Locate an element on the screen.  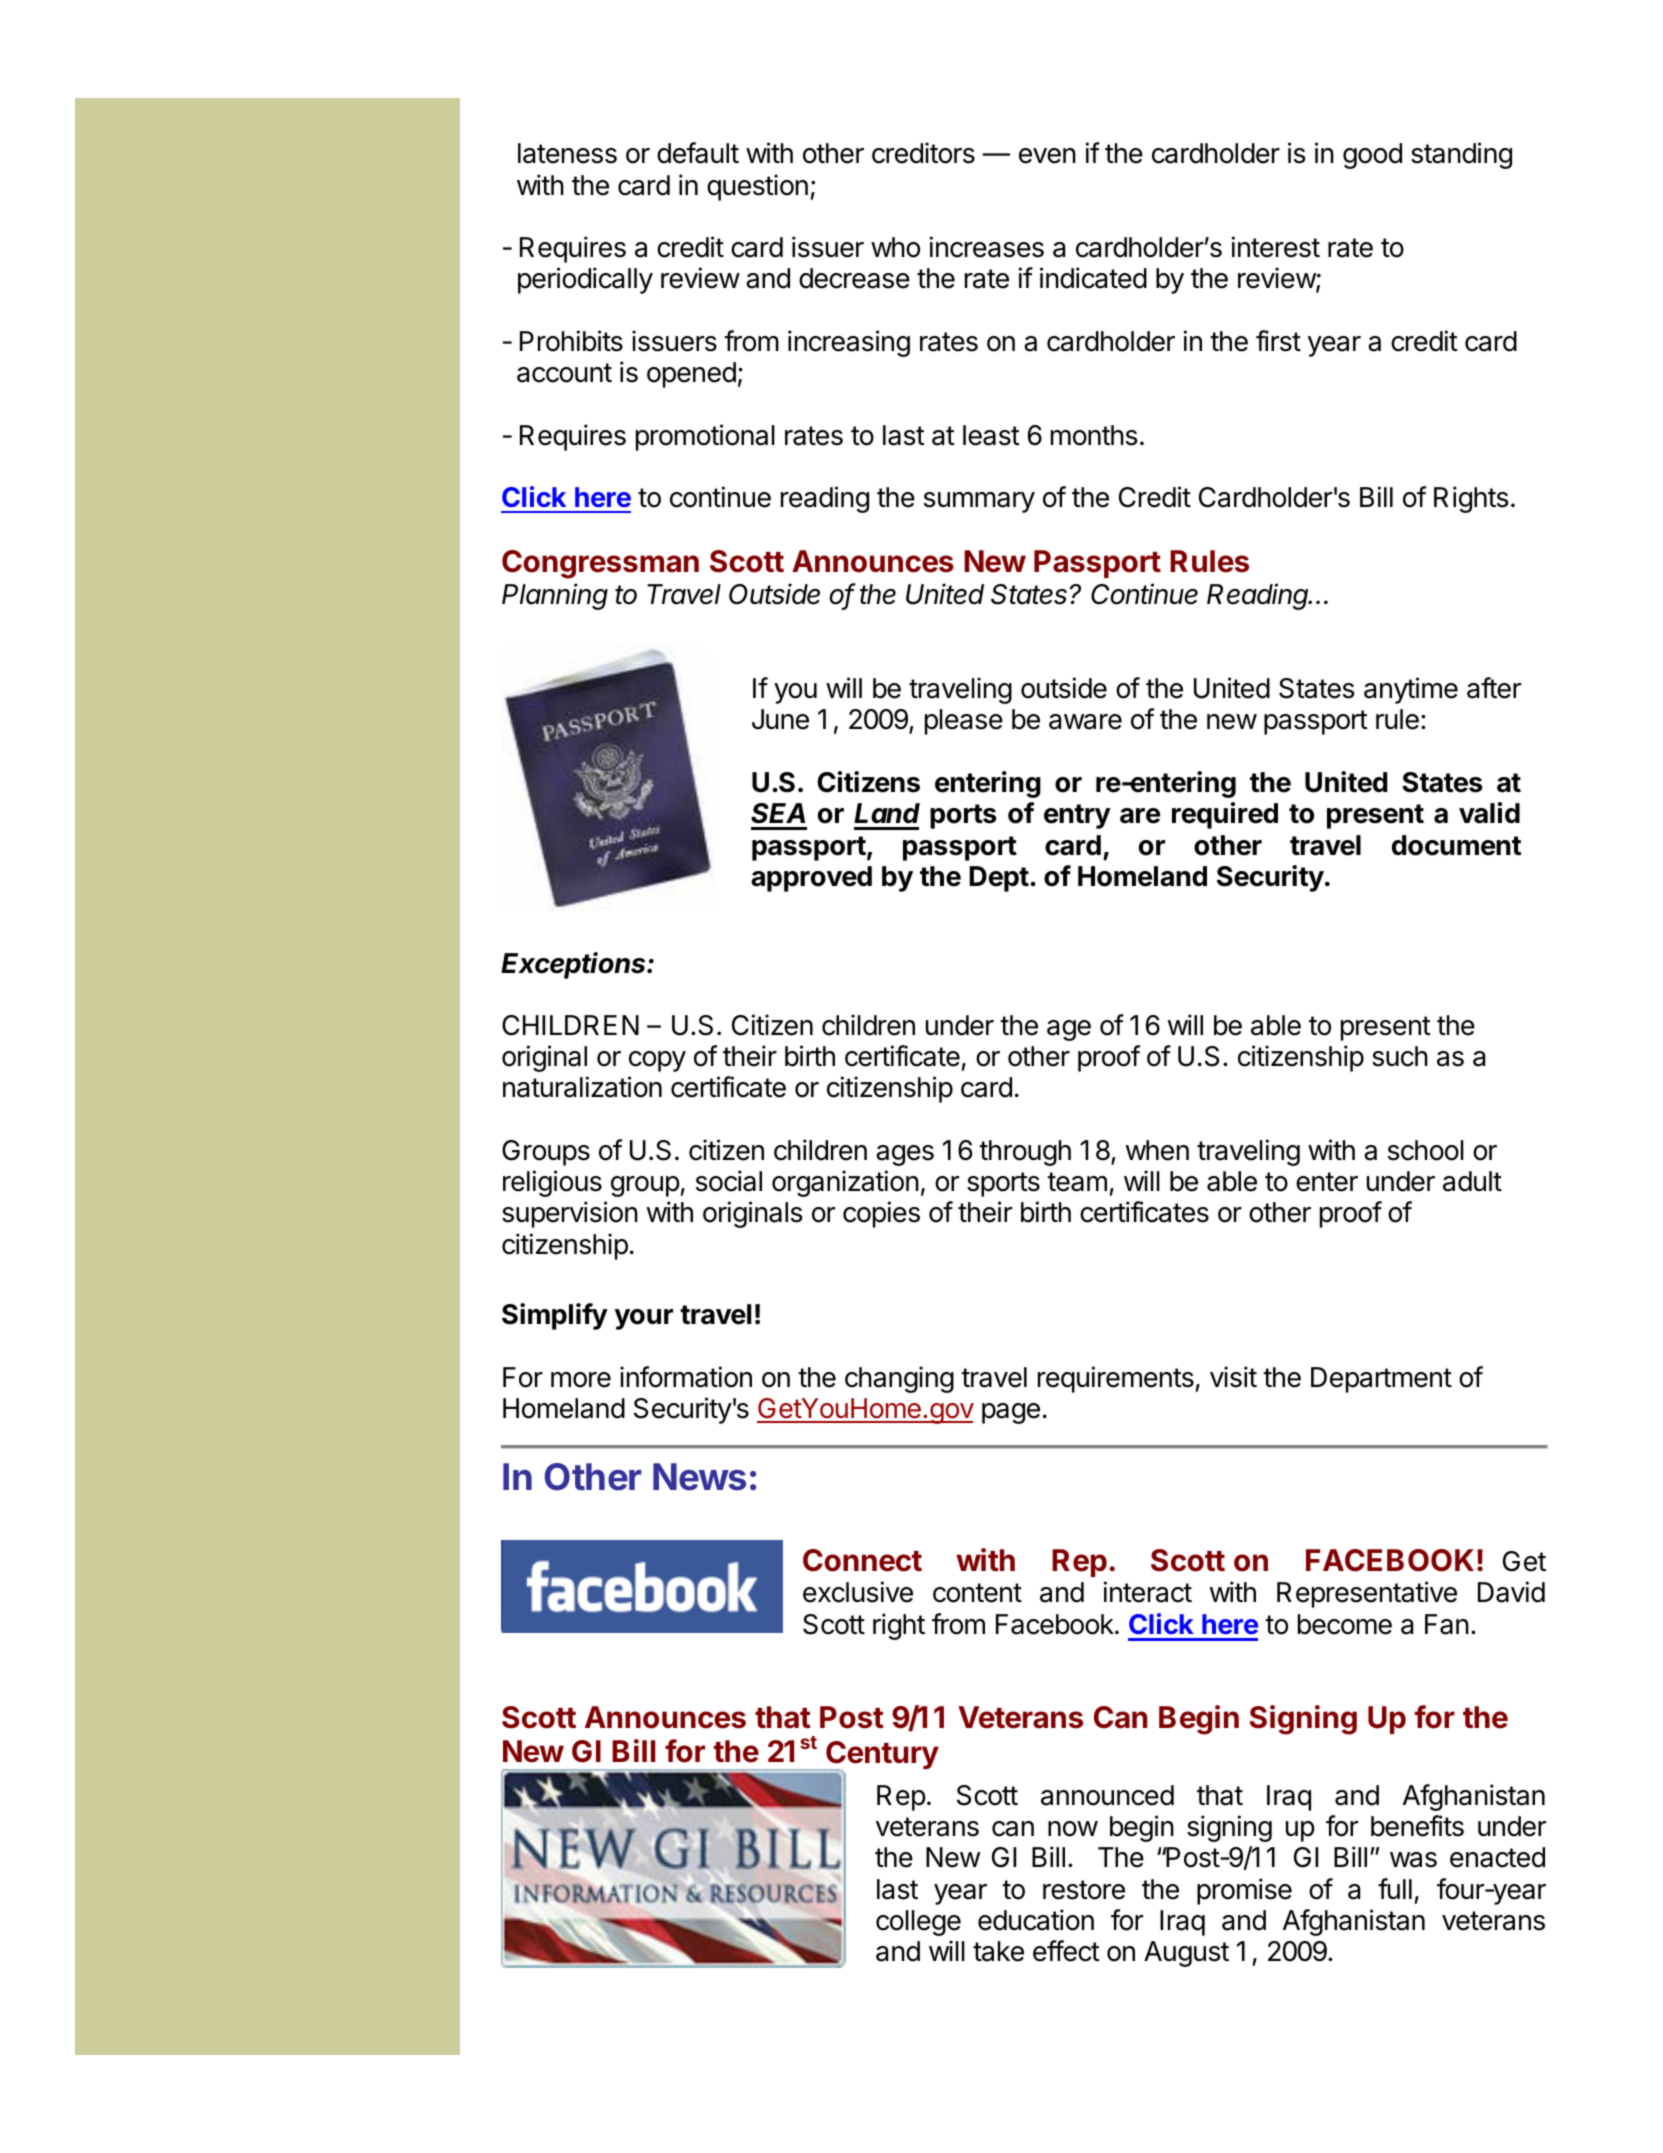
entry is located at coordinates (1077, 816).
